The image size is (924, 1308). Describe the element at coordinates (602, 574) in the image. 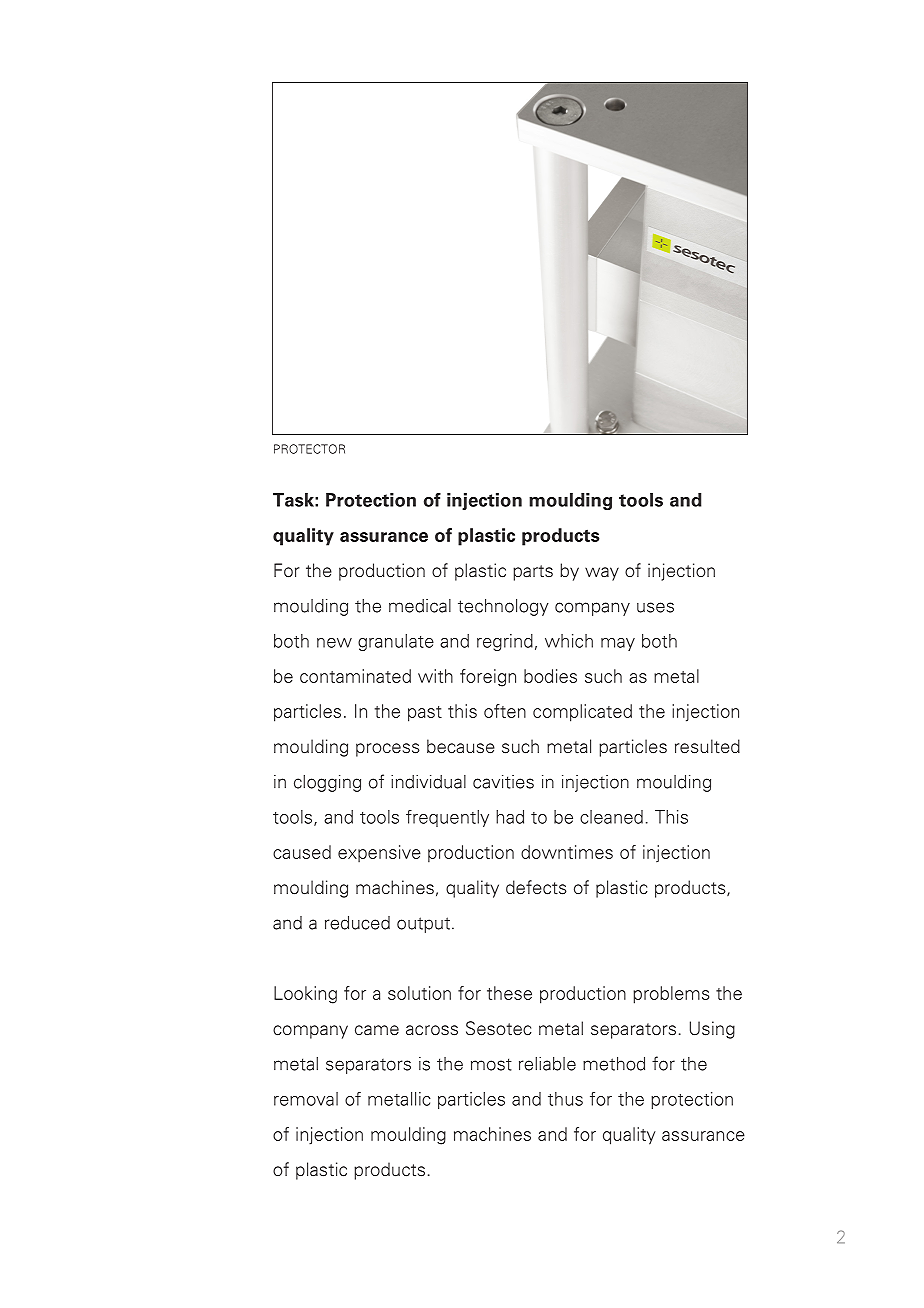

I see `way` at that location.
